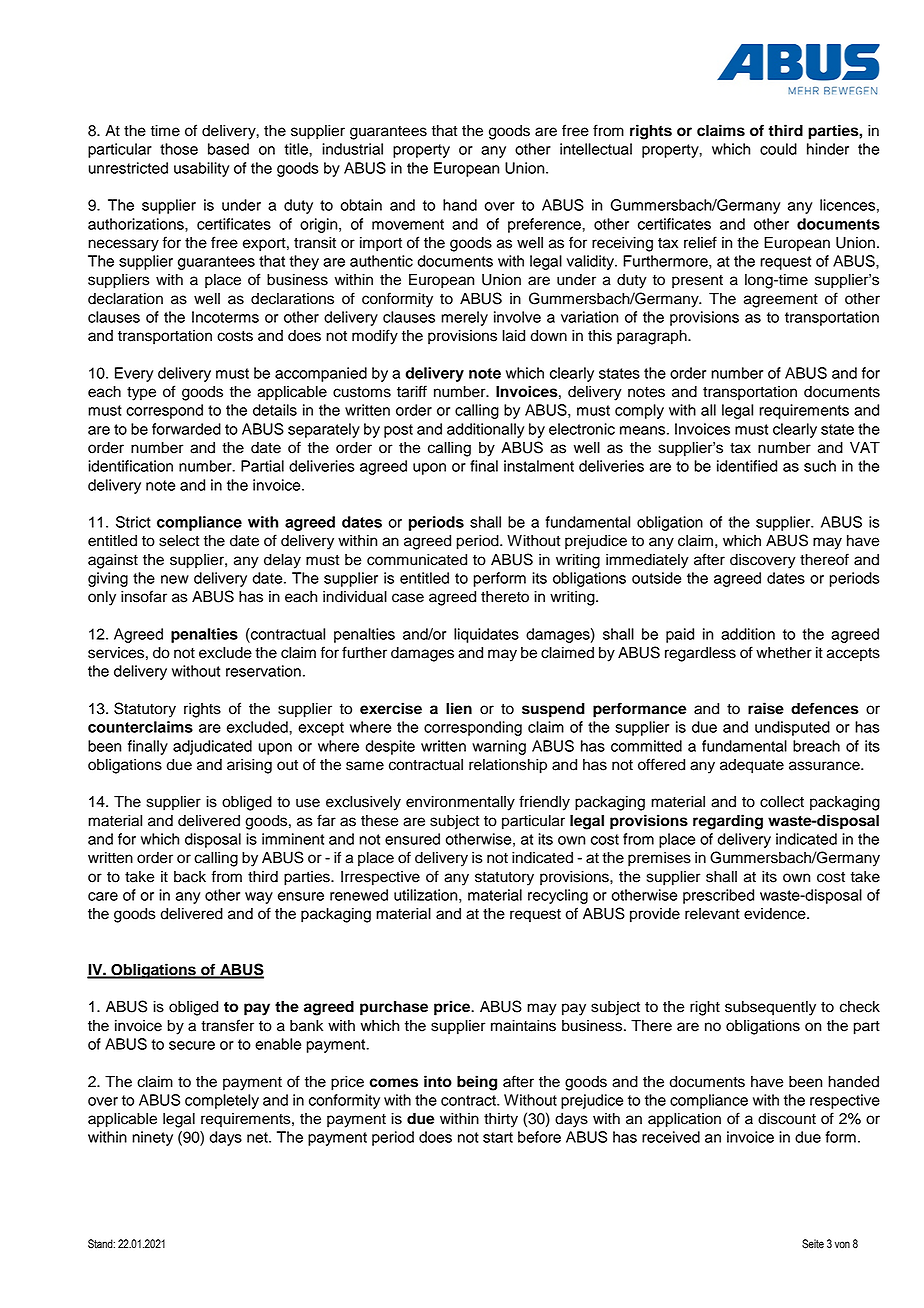 The height and width of the image is (1308, 924). What do you see at coordinates (152, 1138) in the image?
I see `ninety` at bounding box center [152, 1138].
